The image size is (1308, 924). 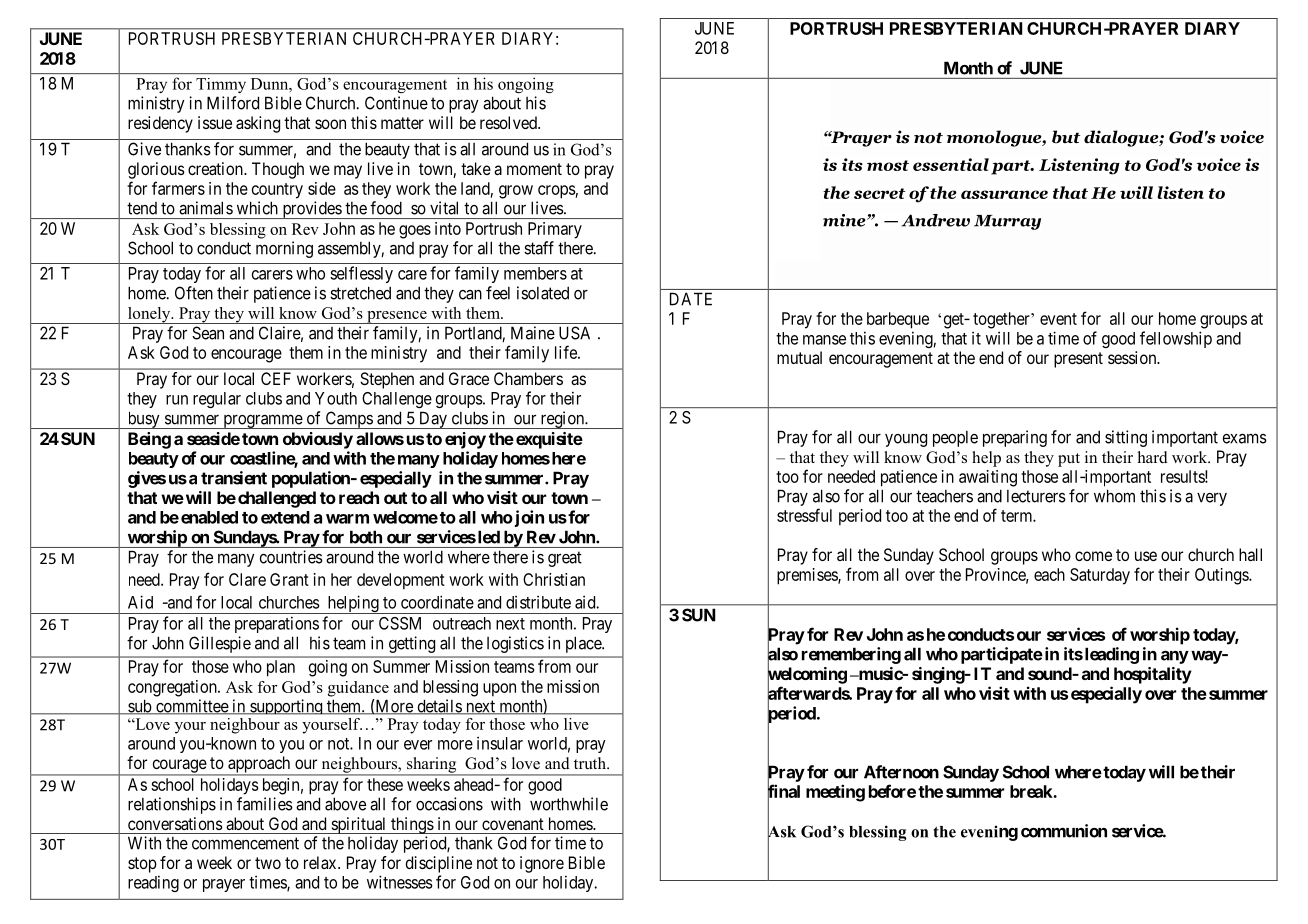 What do you see at coordinates (1126, 438) in the screenshot?
I see `sitting` at bounding box center [1126, 438].
